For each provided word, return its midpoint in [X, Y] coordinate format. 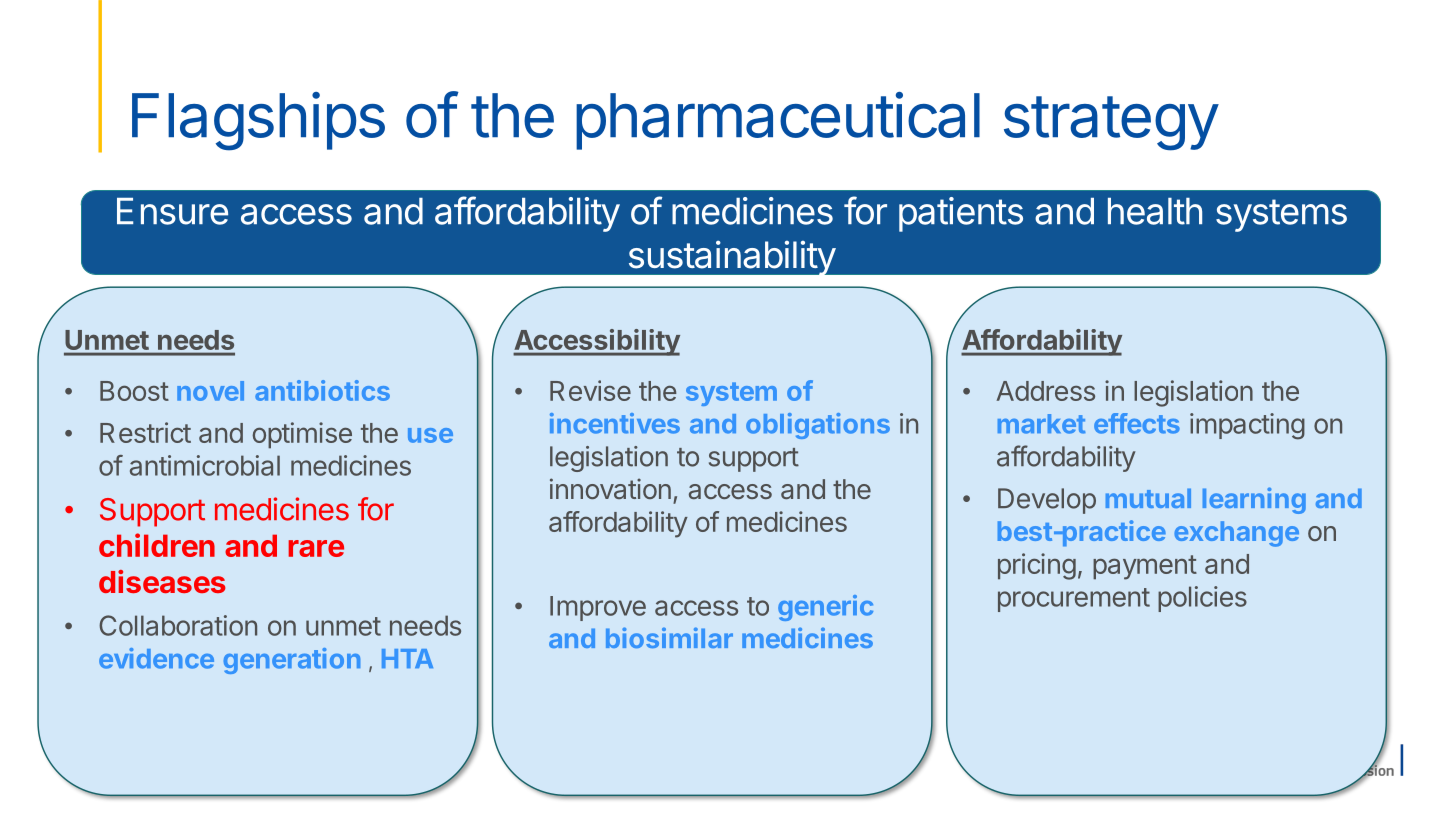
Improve [598, 608]
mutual [1148, 498]
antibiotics [322, 390]
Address [1045, 391]
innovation [610, 488]
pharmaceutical [778, 121]
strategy [1111, 123]
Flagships [258, 121]
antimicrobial [205, 465]
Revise [590, 390]
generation [292, 661]
